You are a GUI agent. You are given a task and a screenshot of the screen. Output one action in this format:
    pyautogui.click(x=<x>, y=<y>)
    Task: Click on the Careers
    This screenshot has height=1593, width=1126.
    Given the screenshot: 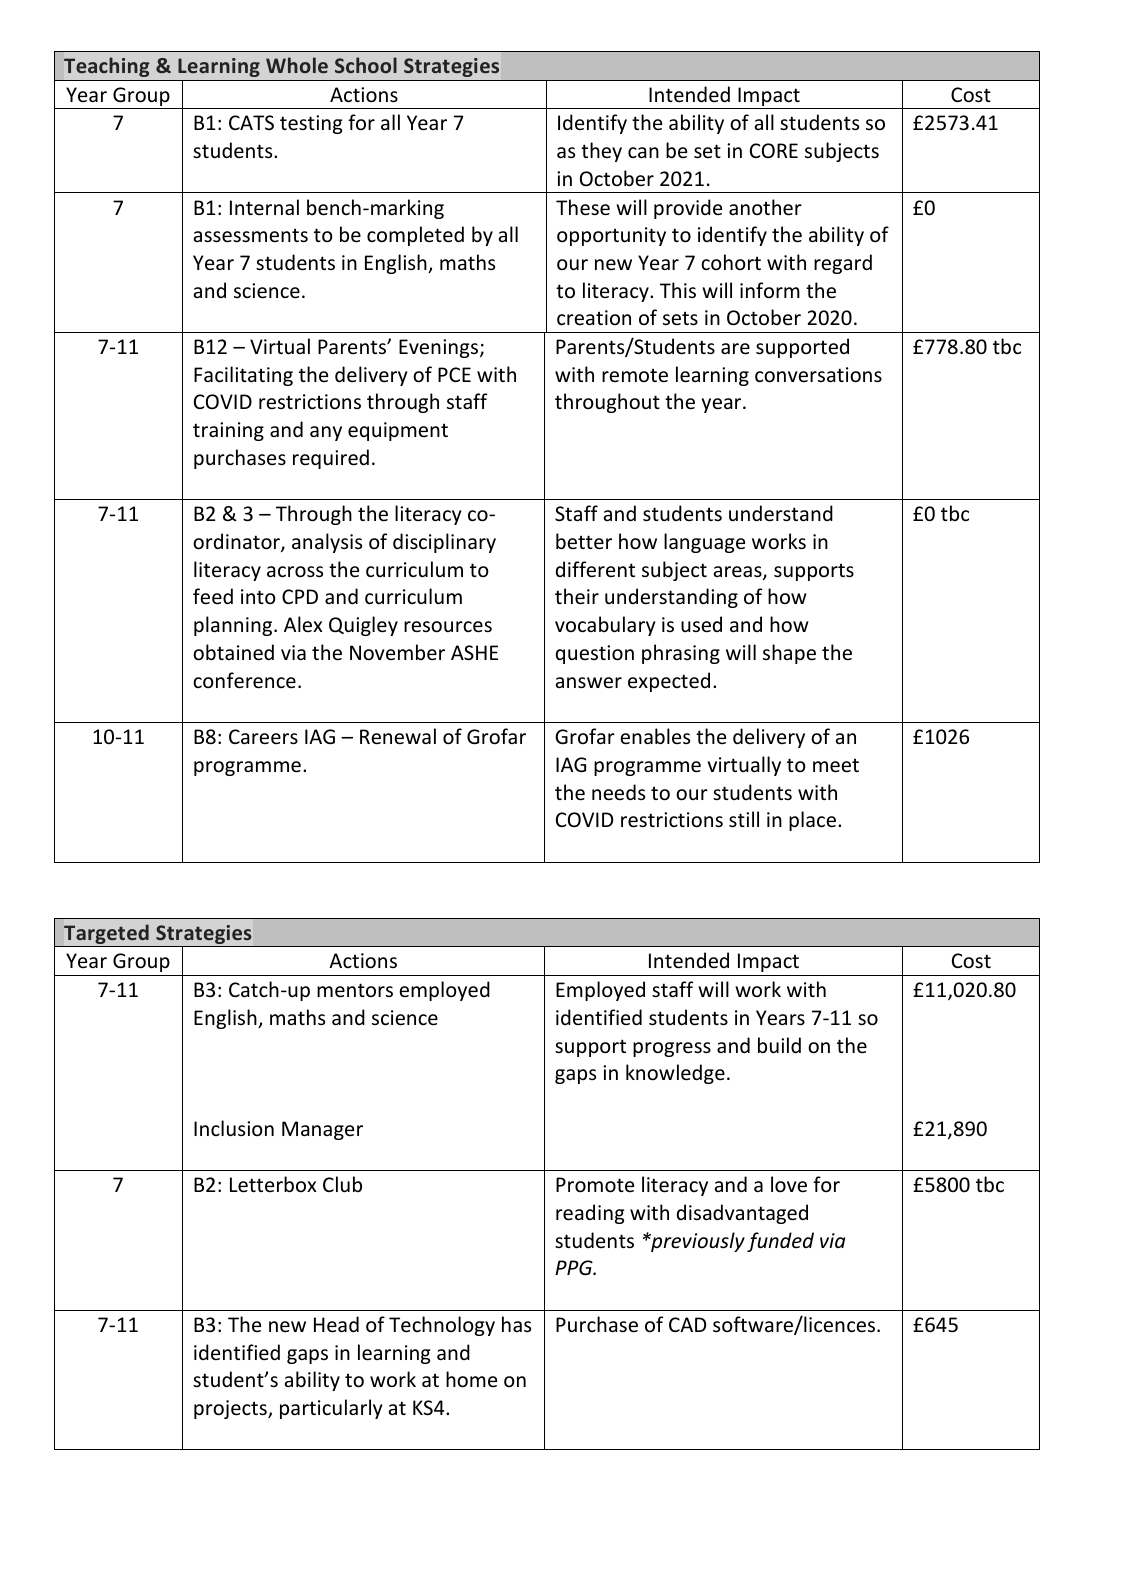 What is the action you would take?
    pyautogui.click(x=263, y=737)
